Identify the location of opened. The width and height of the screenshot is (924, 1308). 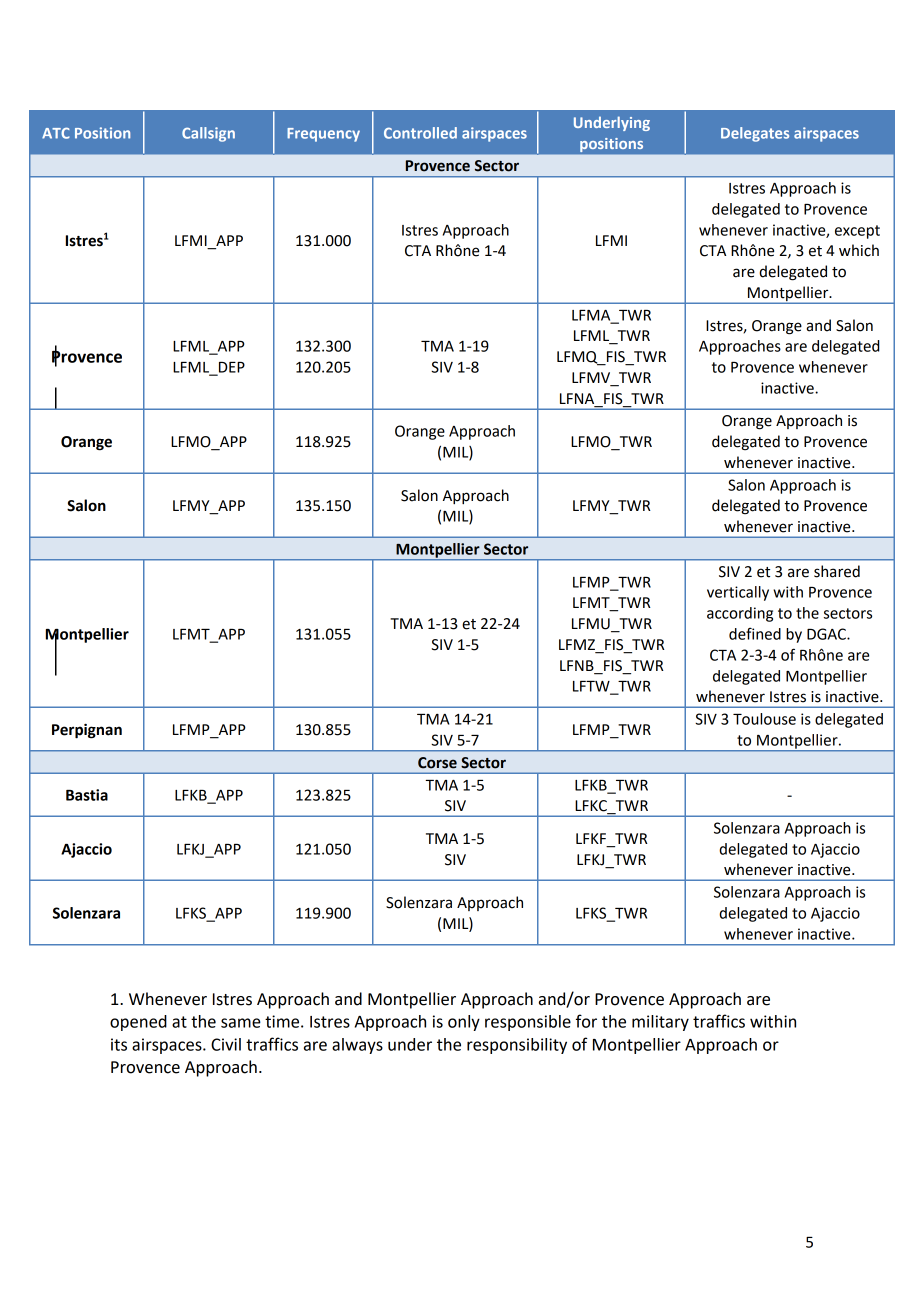
(138, 1023).
